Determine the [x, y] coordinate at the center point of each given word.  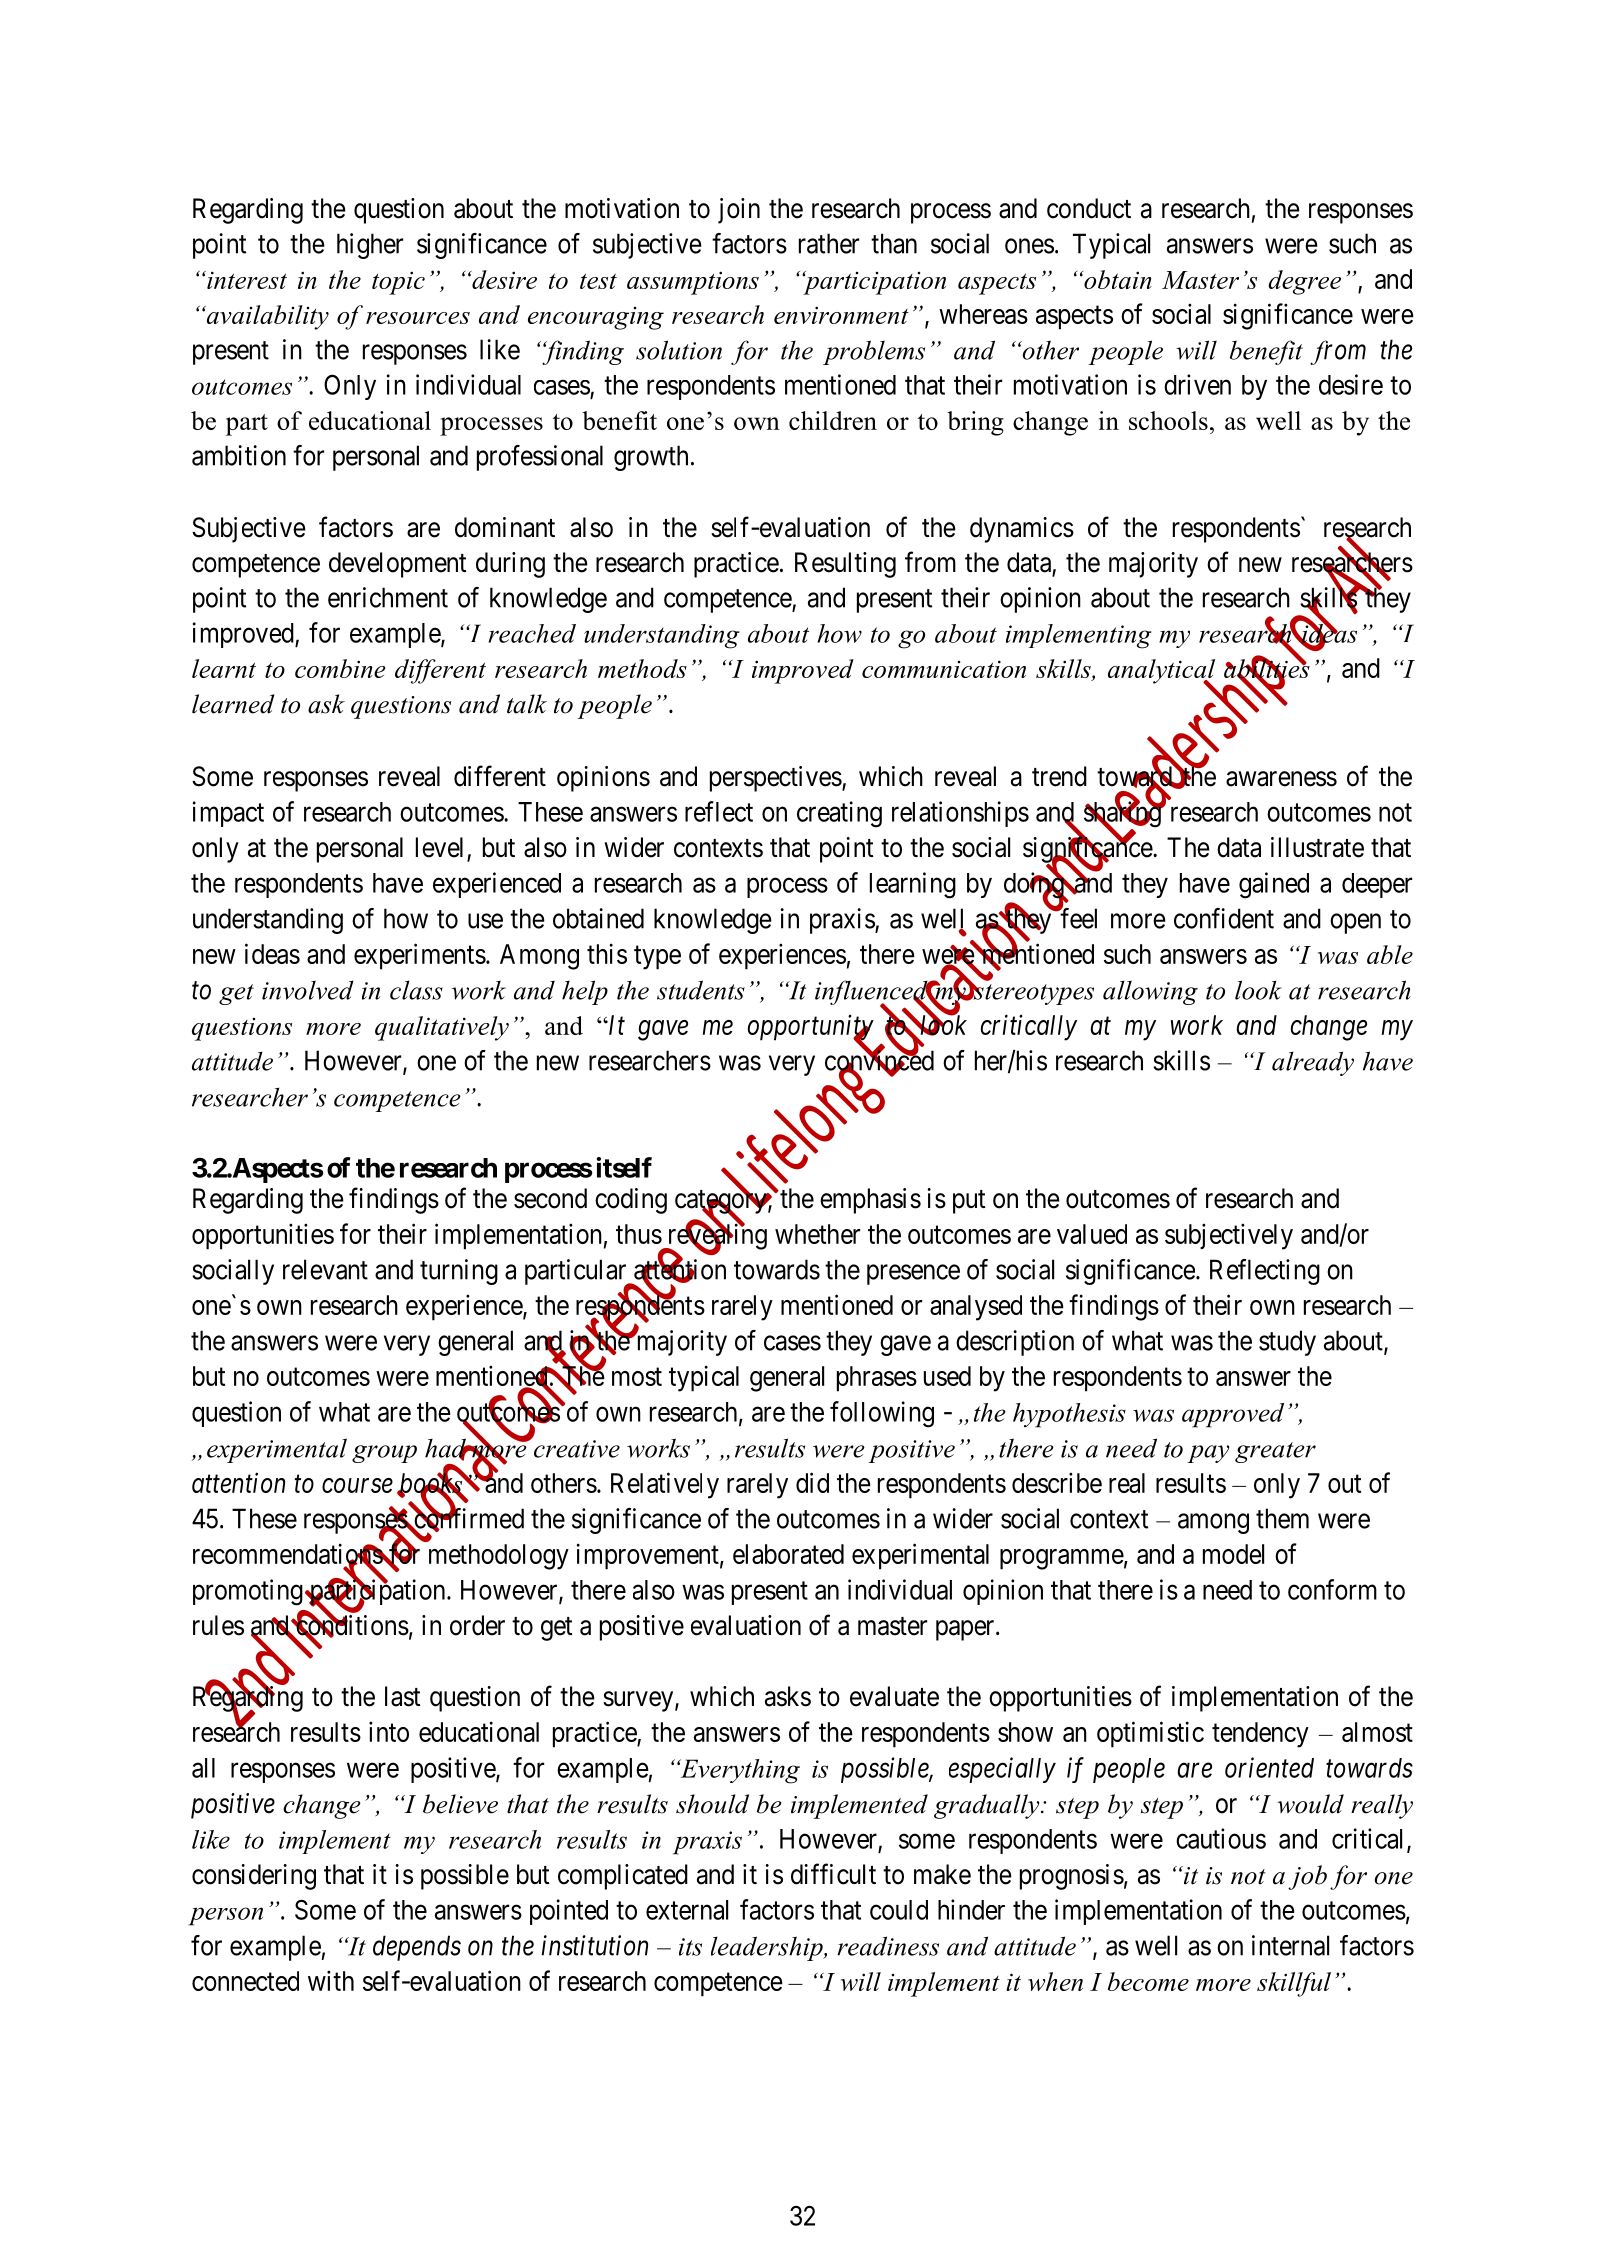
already [1313, 1063]
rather [829, 243]
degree [1304, 282]
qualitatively [442, 1028]
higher [370, 246]
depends [417, 1948]
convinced [879, 1061]
